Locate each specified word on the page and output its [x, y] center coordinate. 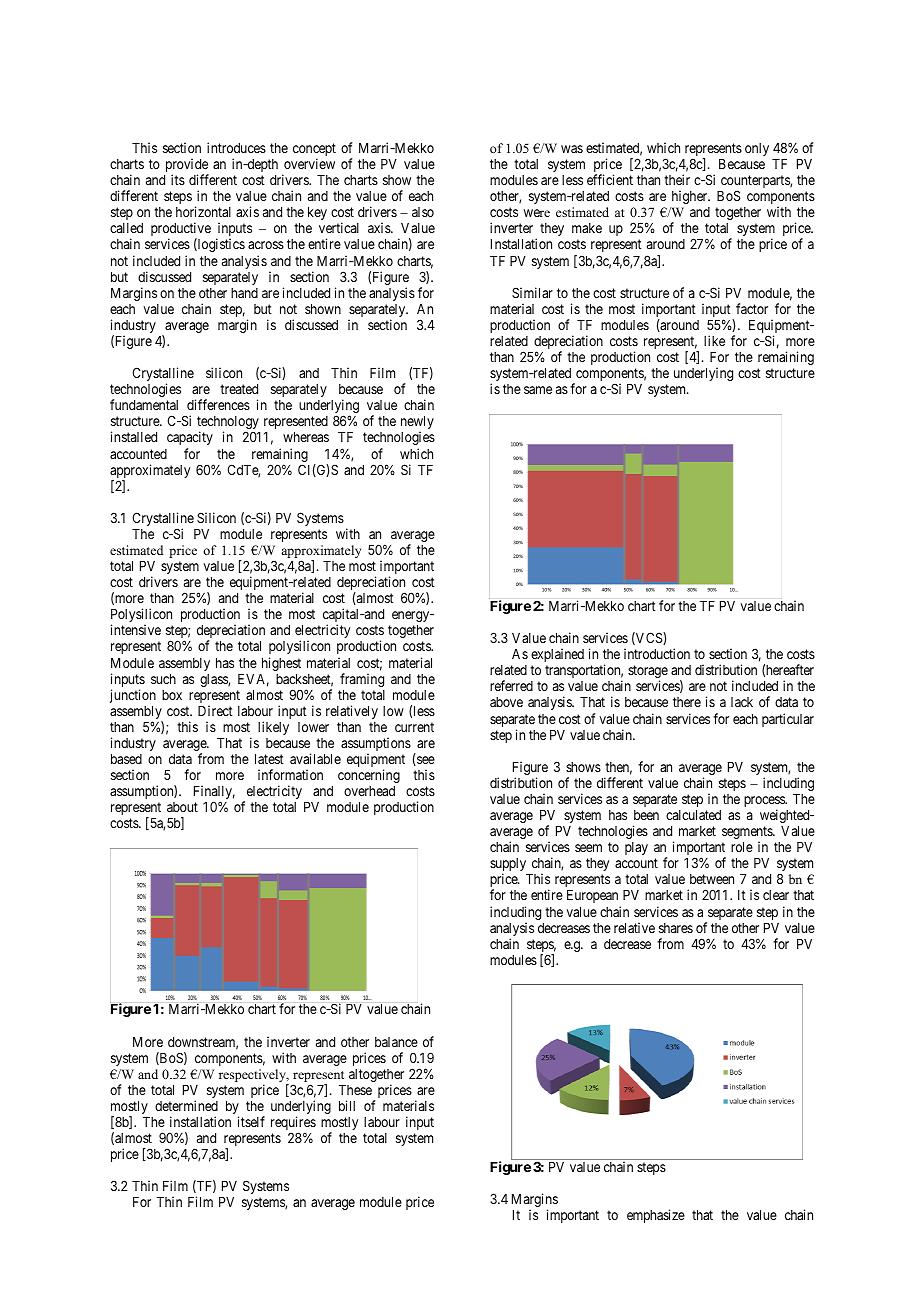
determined [186, 1105]
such [163, 679]
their [677, 179]
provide [187, 166]
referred [511, 685]
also [423, 212]
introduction [657, 653]
